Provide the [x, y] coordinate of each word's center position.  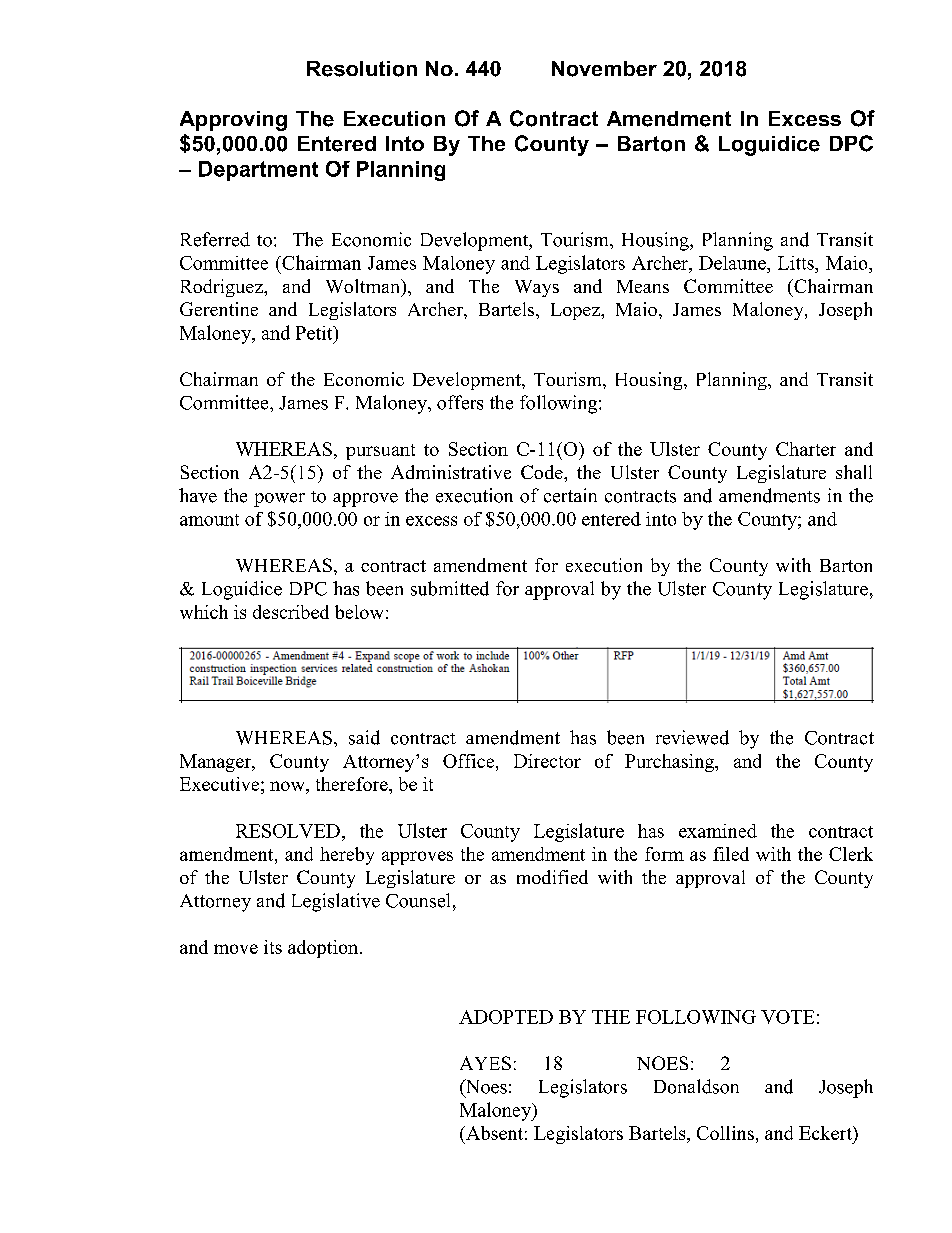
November [604, 69]
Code [543, 472]
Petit [315, 333]
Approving [233, 121]
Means [643, 286]
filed [731, 854]
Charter [806, 449]
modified [552, 877]
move [236, 949]
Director [547, 761]
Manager [216, 763]
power [279, 500]
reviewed [692, 737]
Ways [537, 288]
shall [854, 472]
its [273, 947]
